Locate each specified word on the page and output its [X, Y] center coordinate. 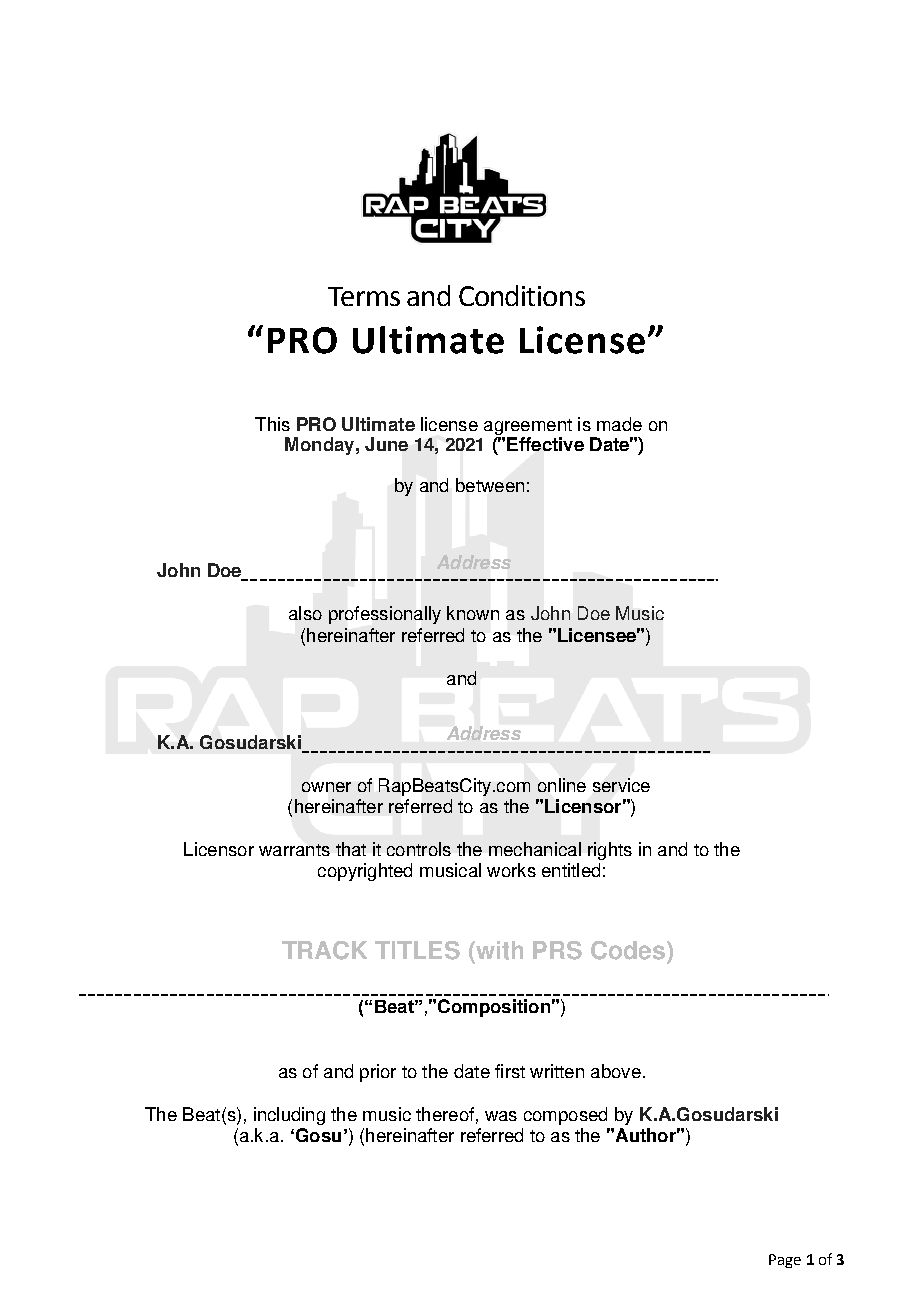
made [619, 424]
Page [785, 1261]
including [289, 1116]
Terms [364, 296]
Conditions [522, 295]
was [501, 1116]
